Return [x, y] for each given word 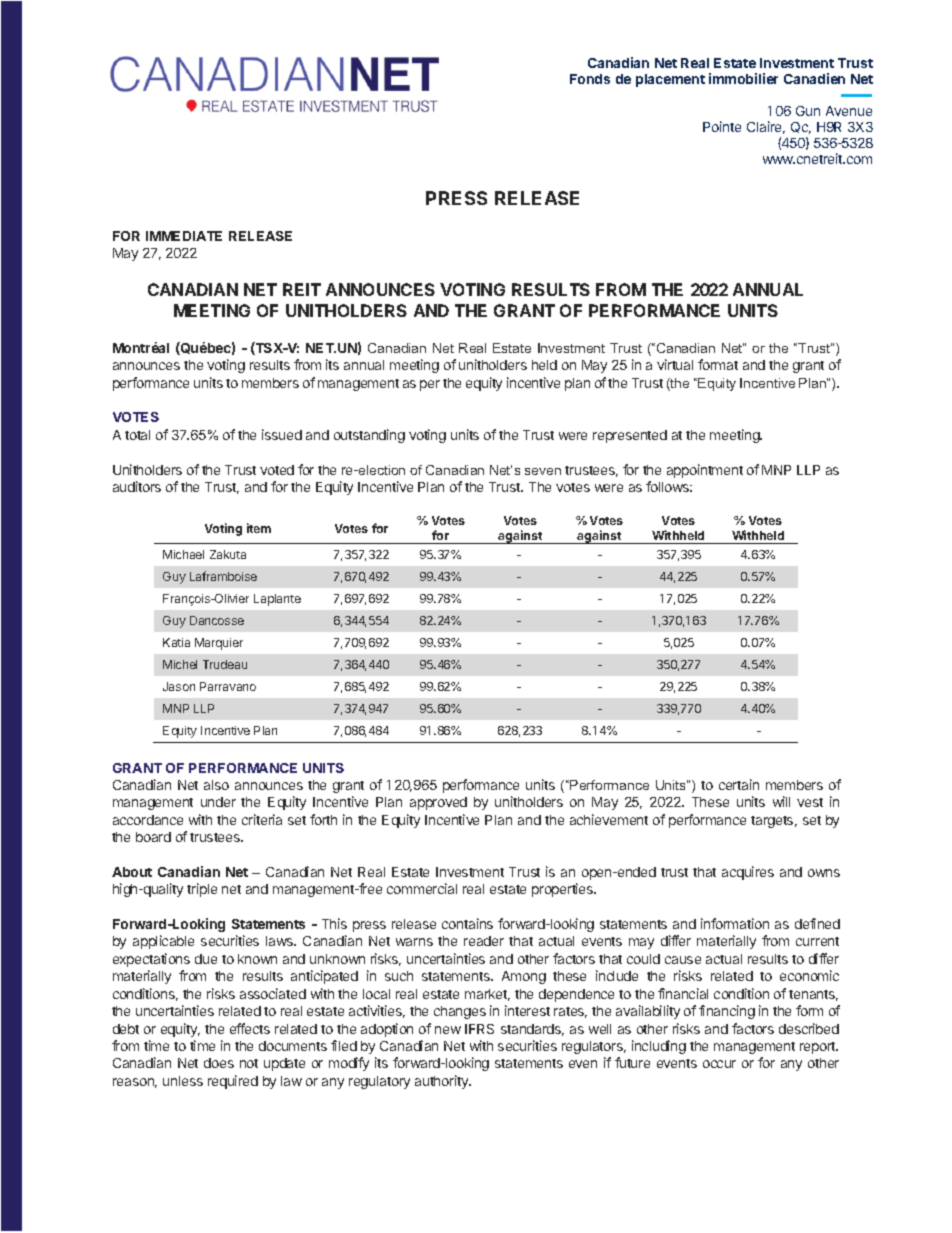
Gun [808, 111]
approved [438, 803]
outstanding [369, 436]
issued [282, 434]
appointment [705, 471]
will [781, 801]
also [216, 785]
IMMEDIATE [184, 236]
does [219, 1063]
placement [670, 80]
